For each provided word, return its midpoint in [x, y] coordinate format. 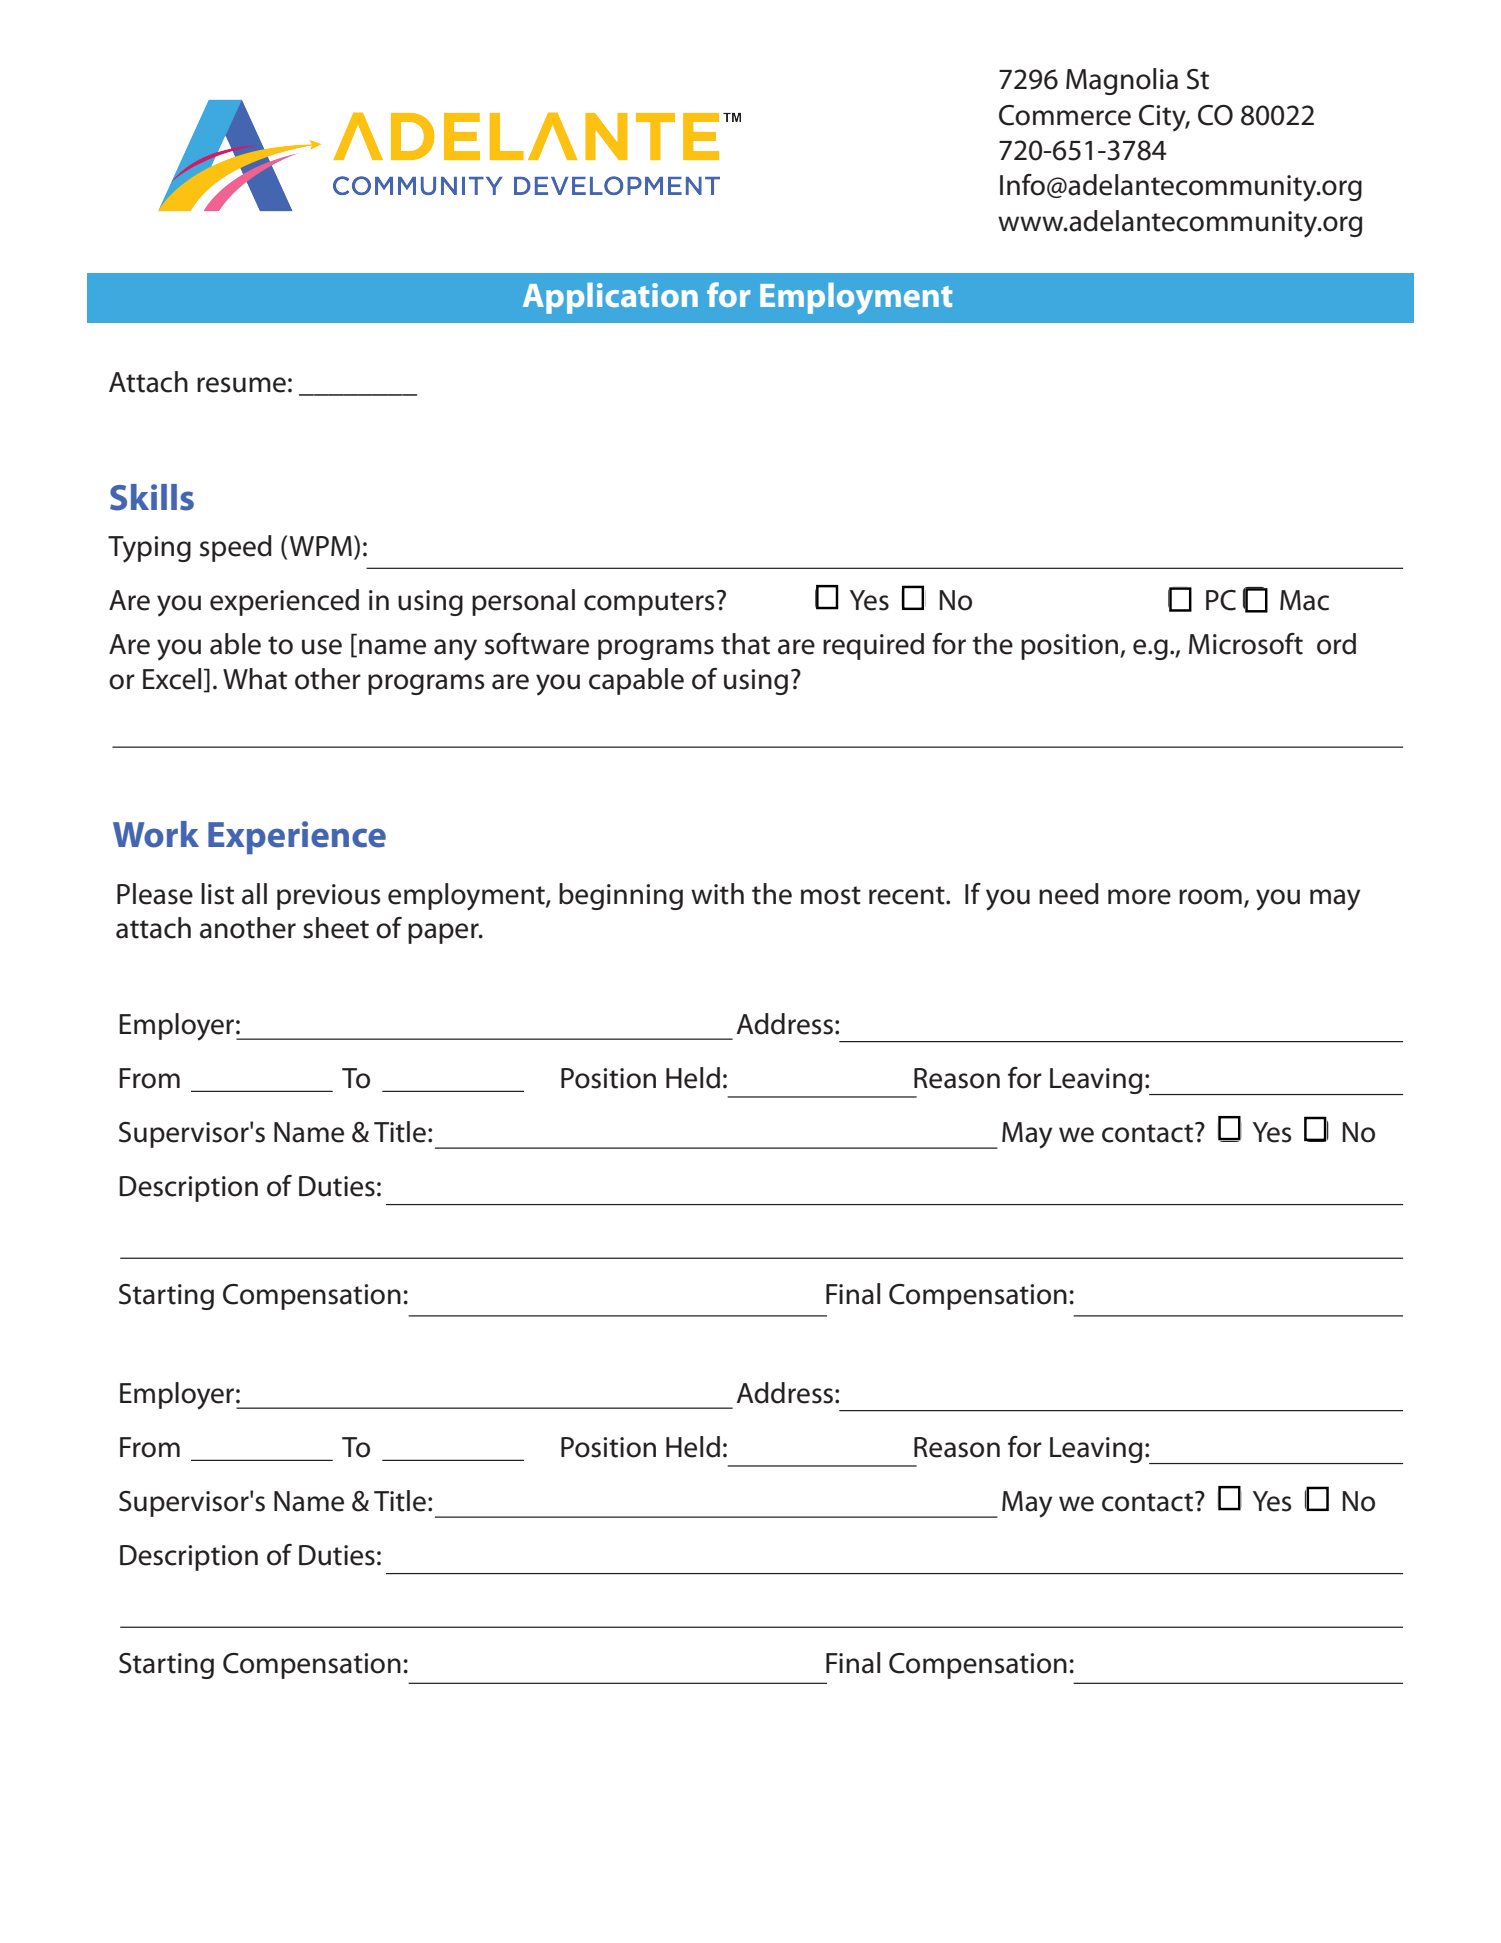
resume [241, 385]
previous [328, 897]
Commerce [1065, 115]
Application [610, 298]
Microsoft [1246, 644]
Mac [1304, 600]
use [322, 647]
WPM [321, 546]
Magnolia [1122, 81]
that [745, 644]
